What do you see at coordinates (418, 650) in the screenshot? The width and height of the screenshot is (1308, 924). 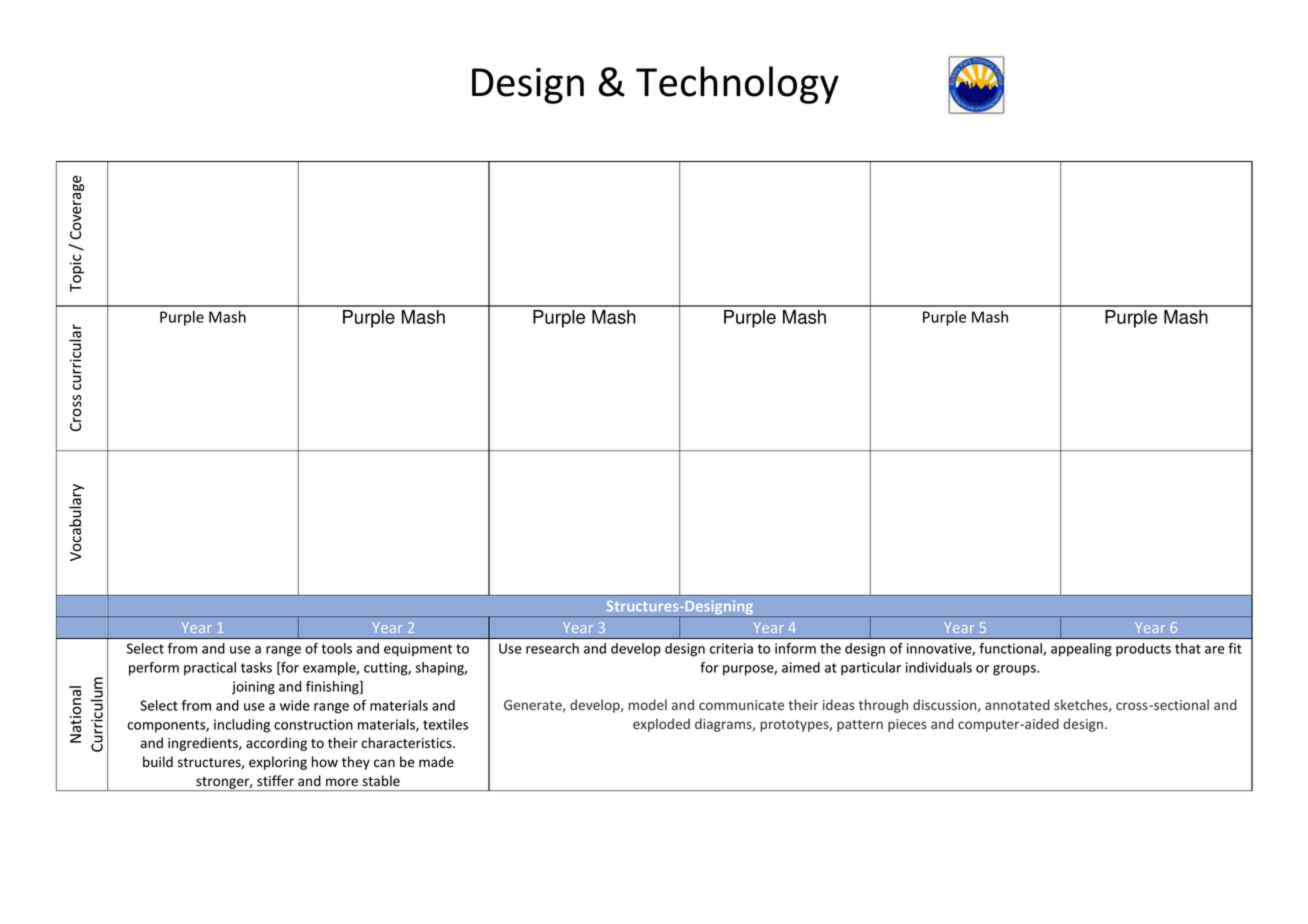 I see `equipment` at bounding box center [418, 650].
